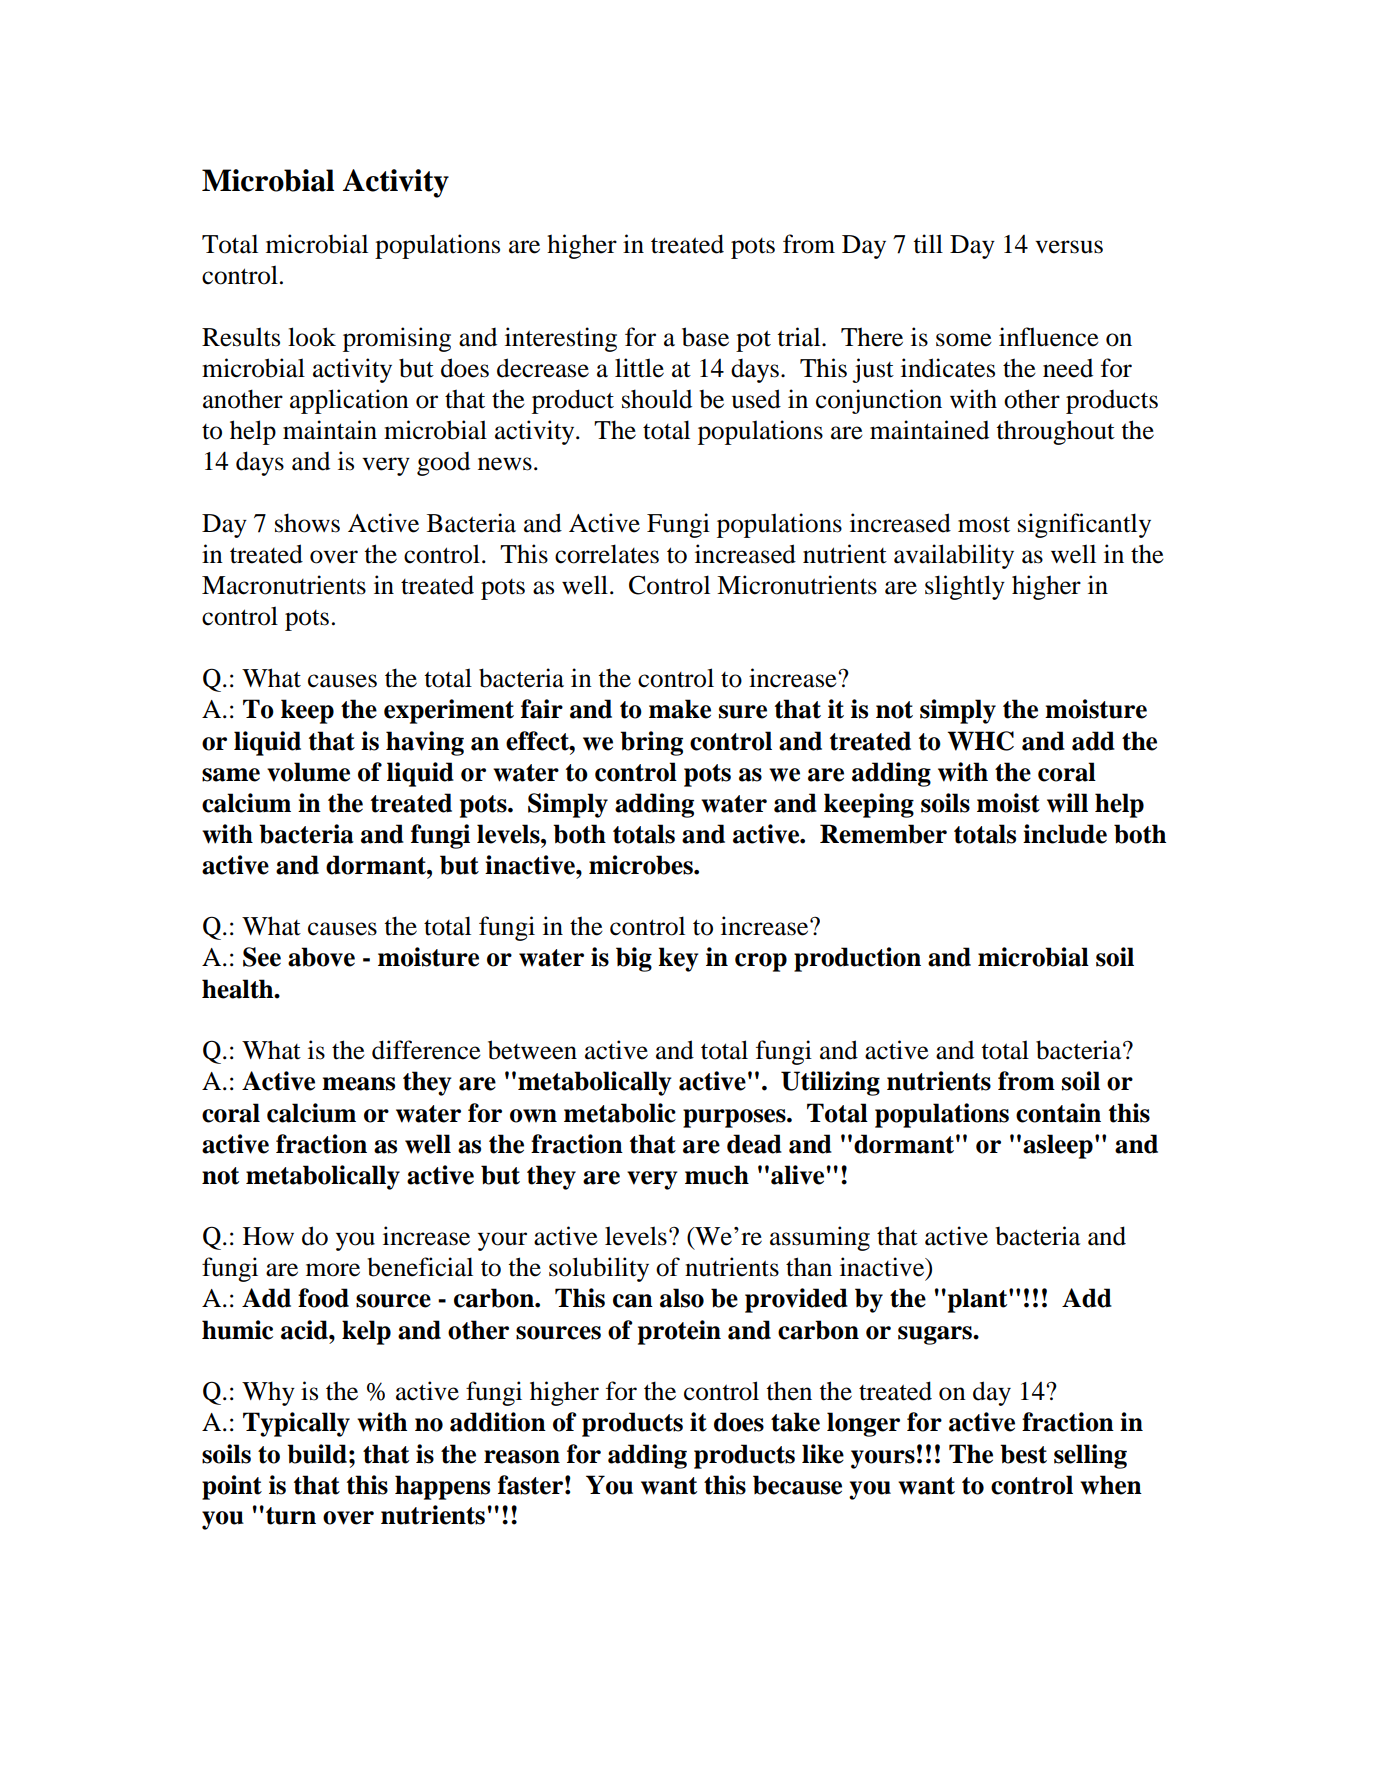  I want to click on contain, so click(1058, 1113).
